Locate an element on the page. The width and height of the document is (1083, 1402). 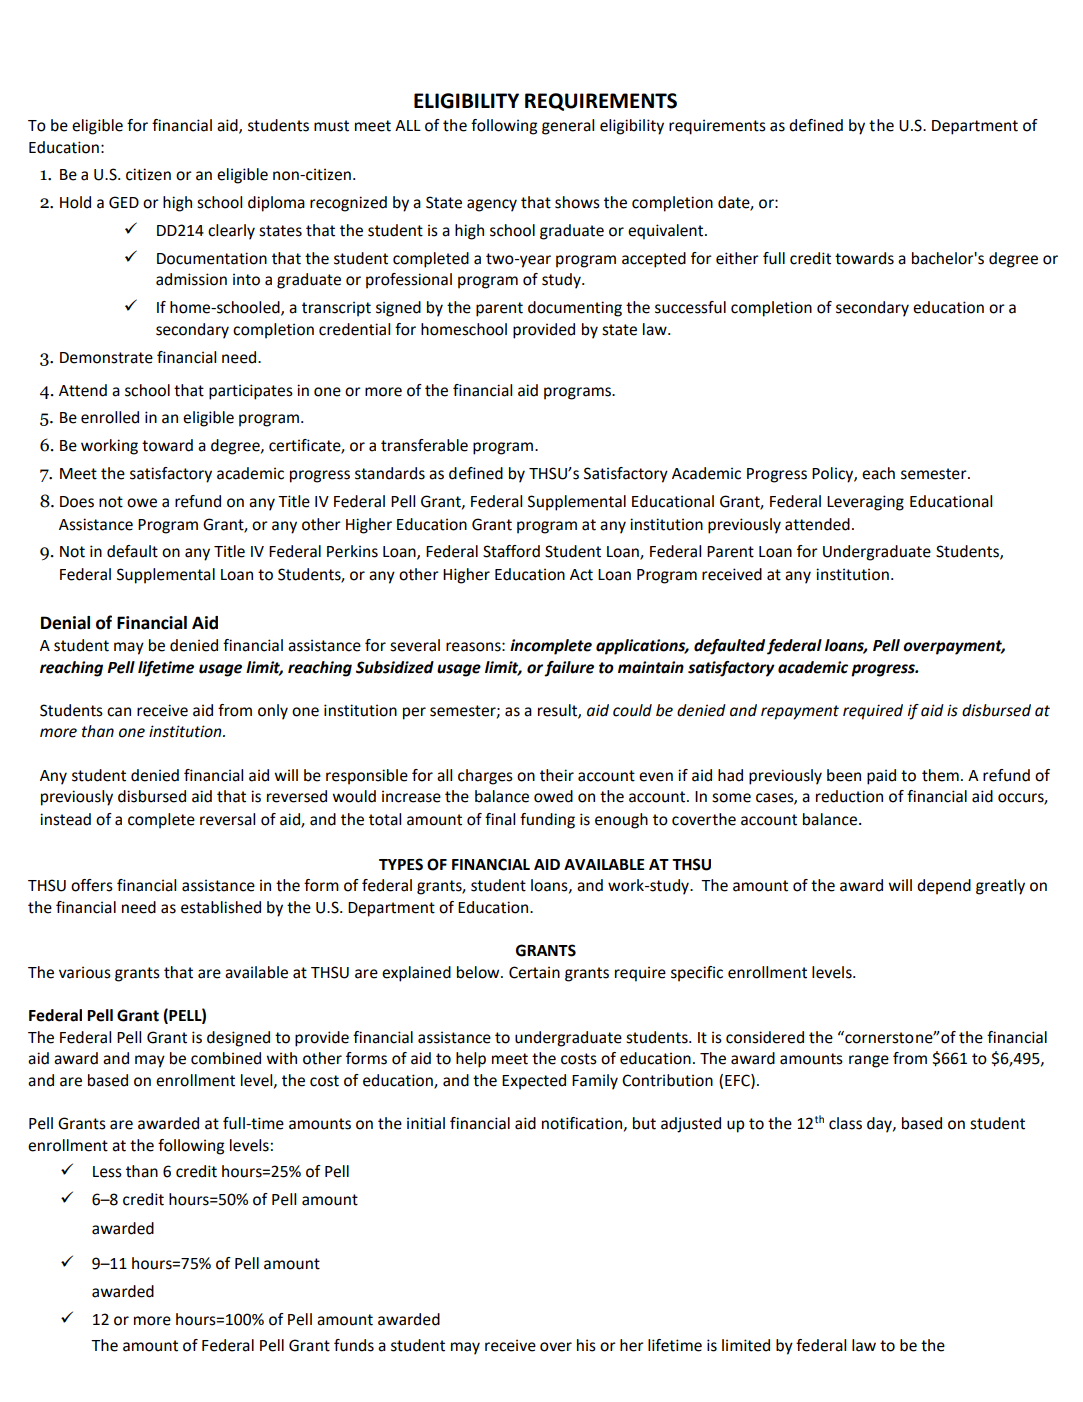
paid is located at coordinates (881, 777).
